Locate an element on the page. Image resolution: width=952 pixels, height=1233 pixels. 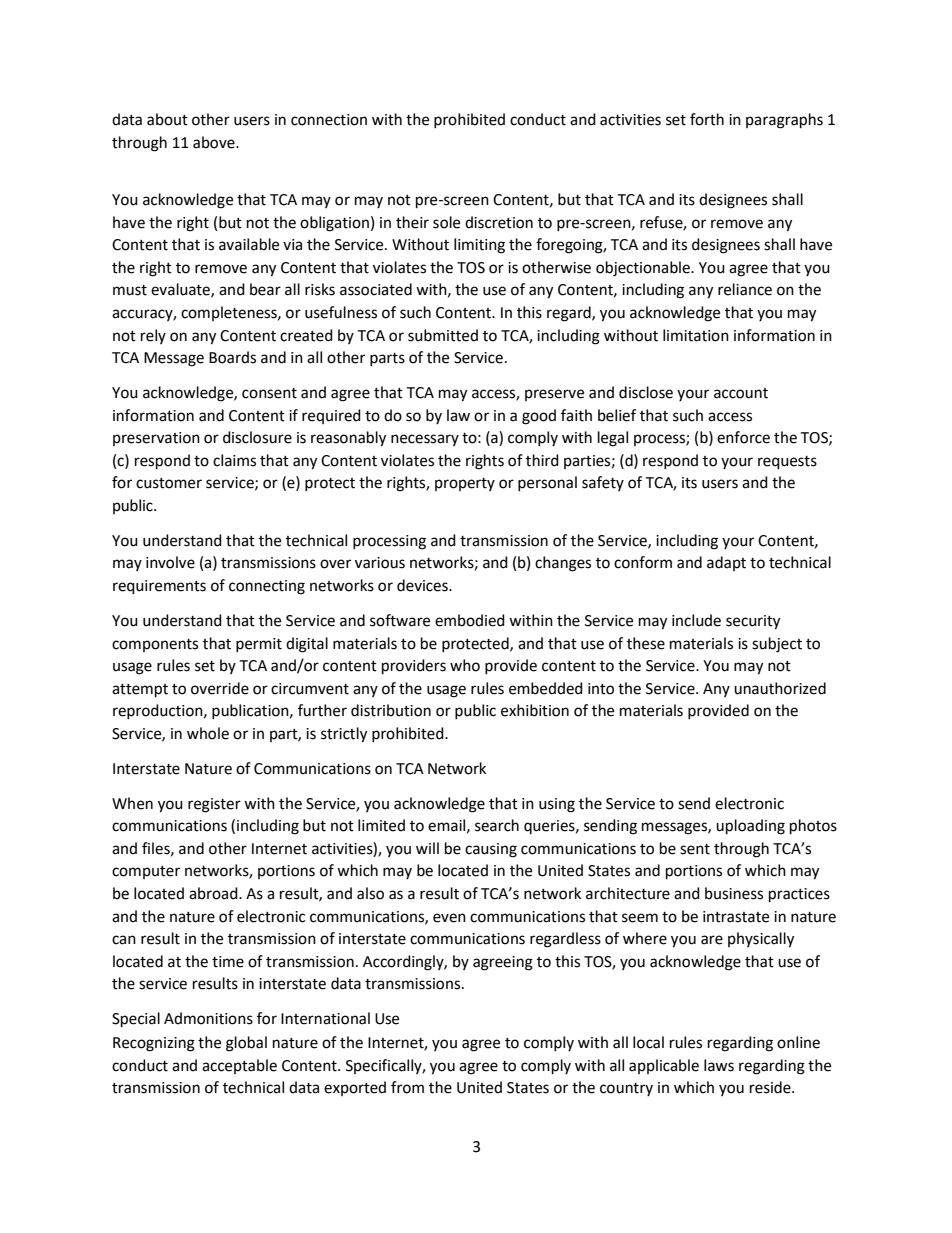
acceptable is located at coordinates (239, 1066).
